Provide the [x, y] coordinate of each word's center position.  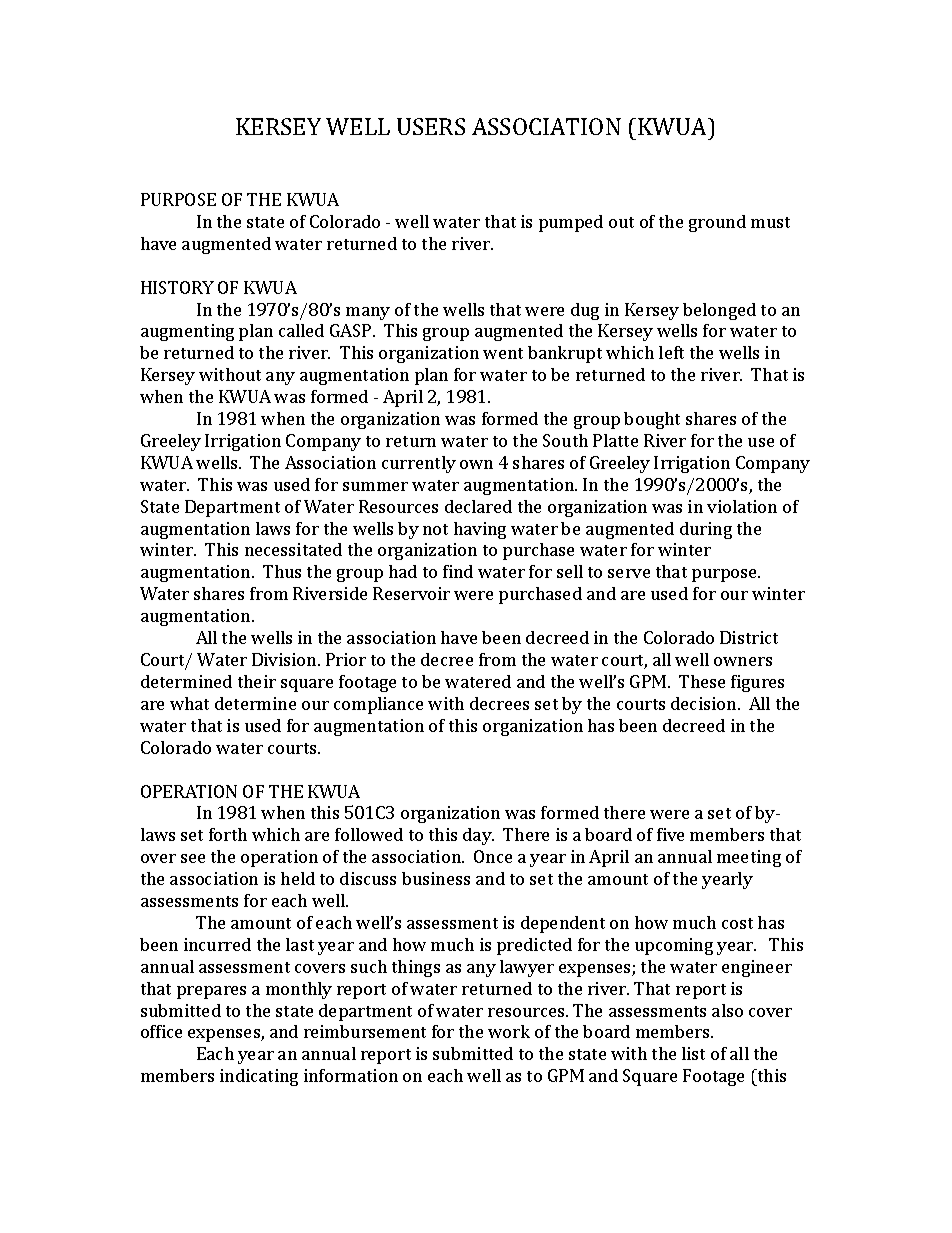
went [503, 353]
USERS [431, 126]
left [671, 352]
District [749, 637]
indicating [259, 1077]
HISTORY [177, 287]
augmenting [187, 332]
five [670, 834]
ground [717, 223]
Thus [282, 571]
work [509, 1031]
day [478, 836]
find [458, 571]
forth [228, 834]
